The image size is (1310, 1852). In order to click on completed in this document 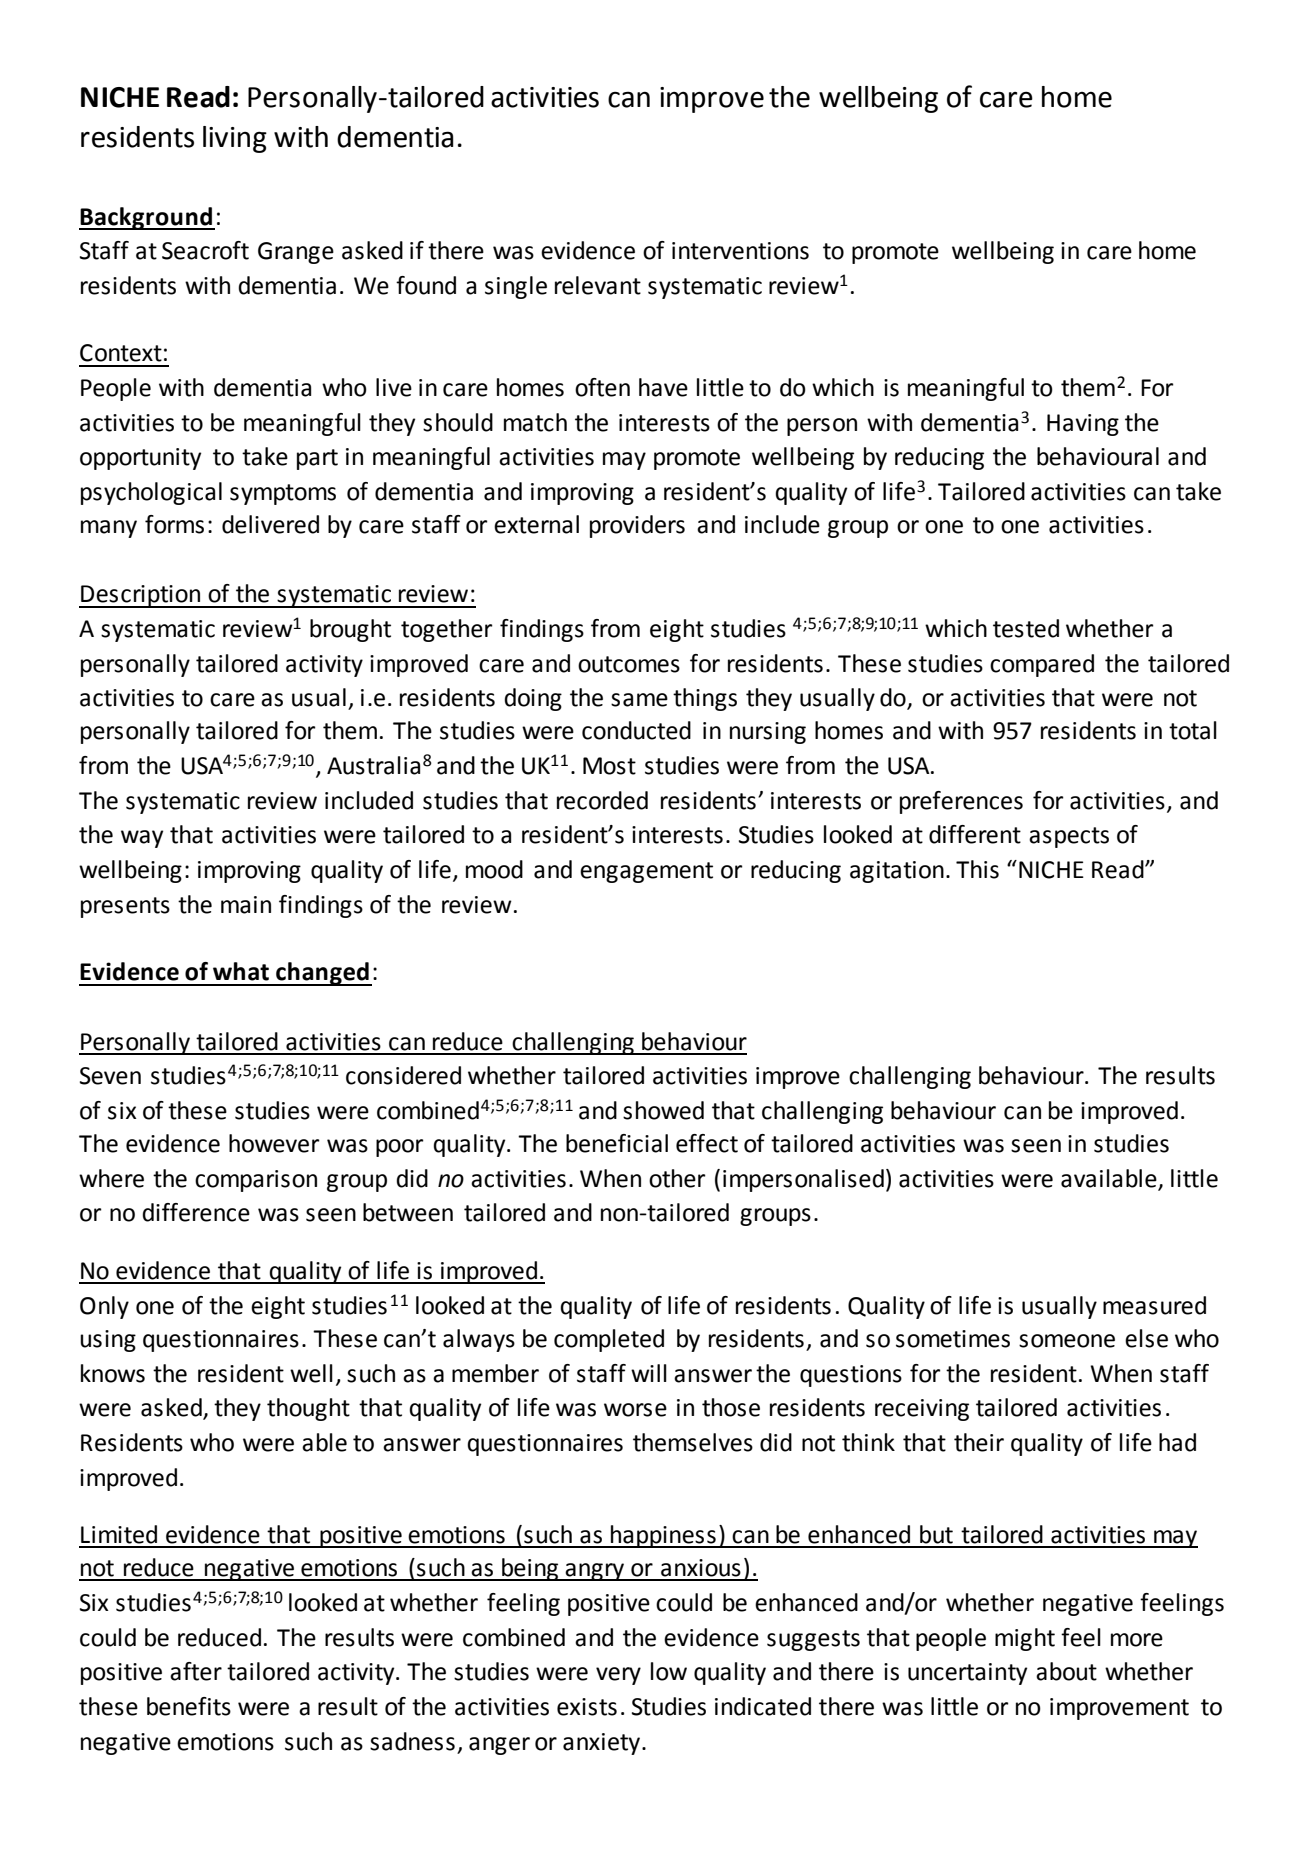, I will do `click(609, 1340)`.
